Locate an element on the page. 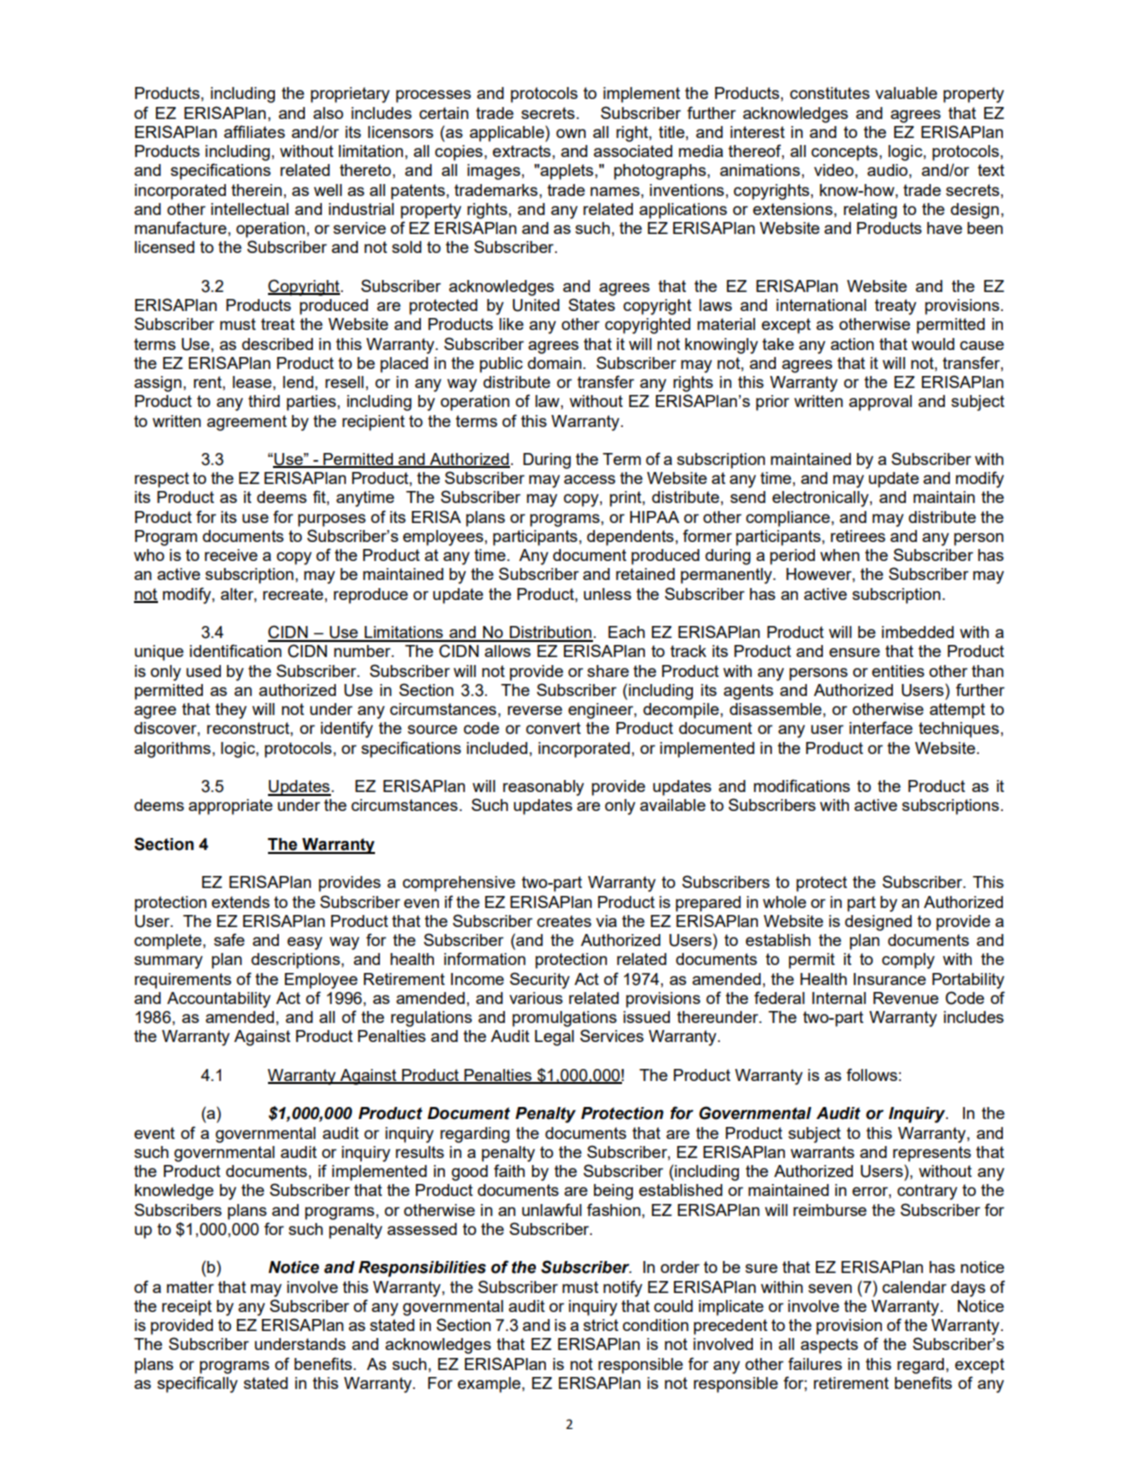 Image resolution: width=1139 pixels, height=1473 pixels. interface is located at coordinates (881, 727).
